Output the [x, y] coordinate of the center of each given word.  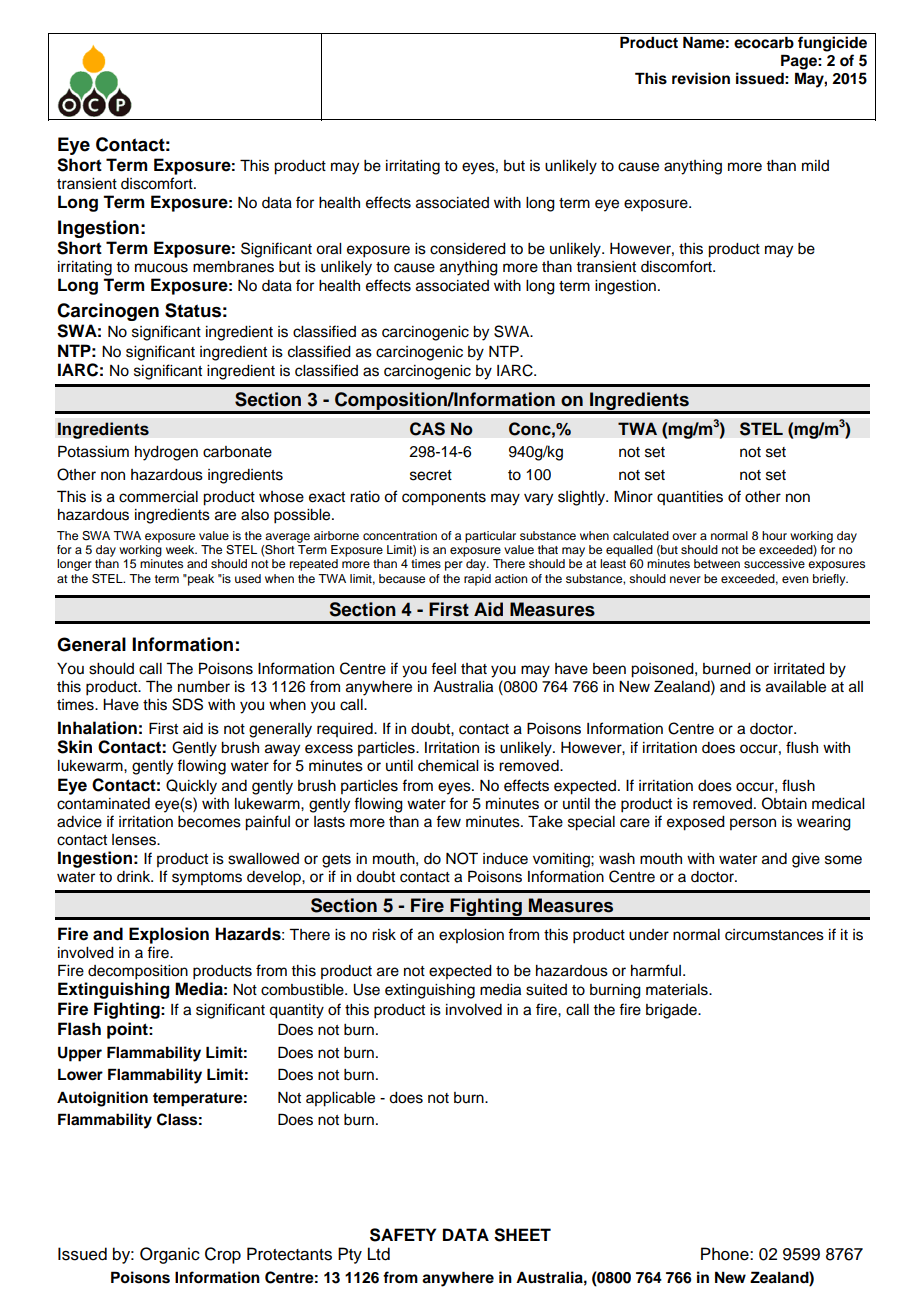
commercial [158, 497]
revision [701, 78]
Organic [170, 1255]
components [444, 499]
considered [468, 249]
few [448, 821]
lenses [135, 840]
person [753, 824]
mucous [161, 268]
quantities [690, 498]
